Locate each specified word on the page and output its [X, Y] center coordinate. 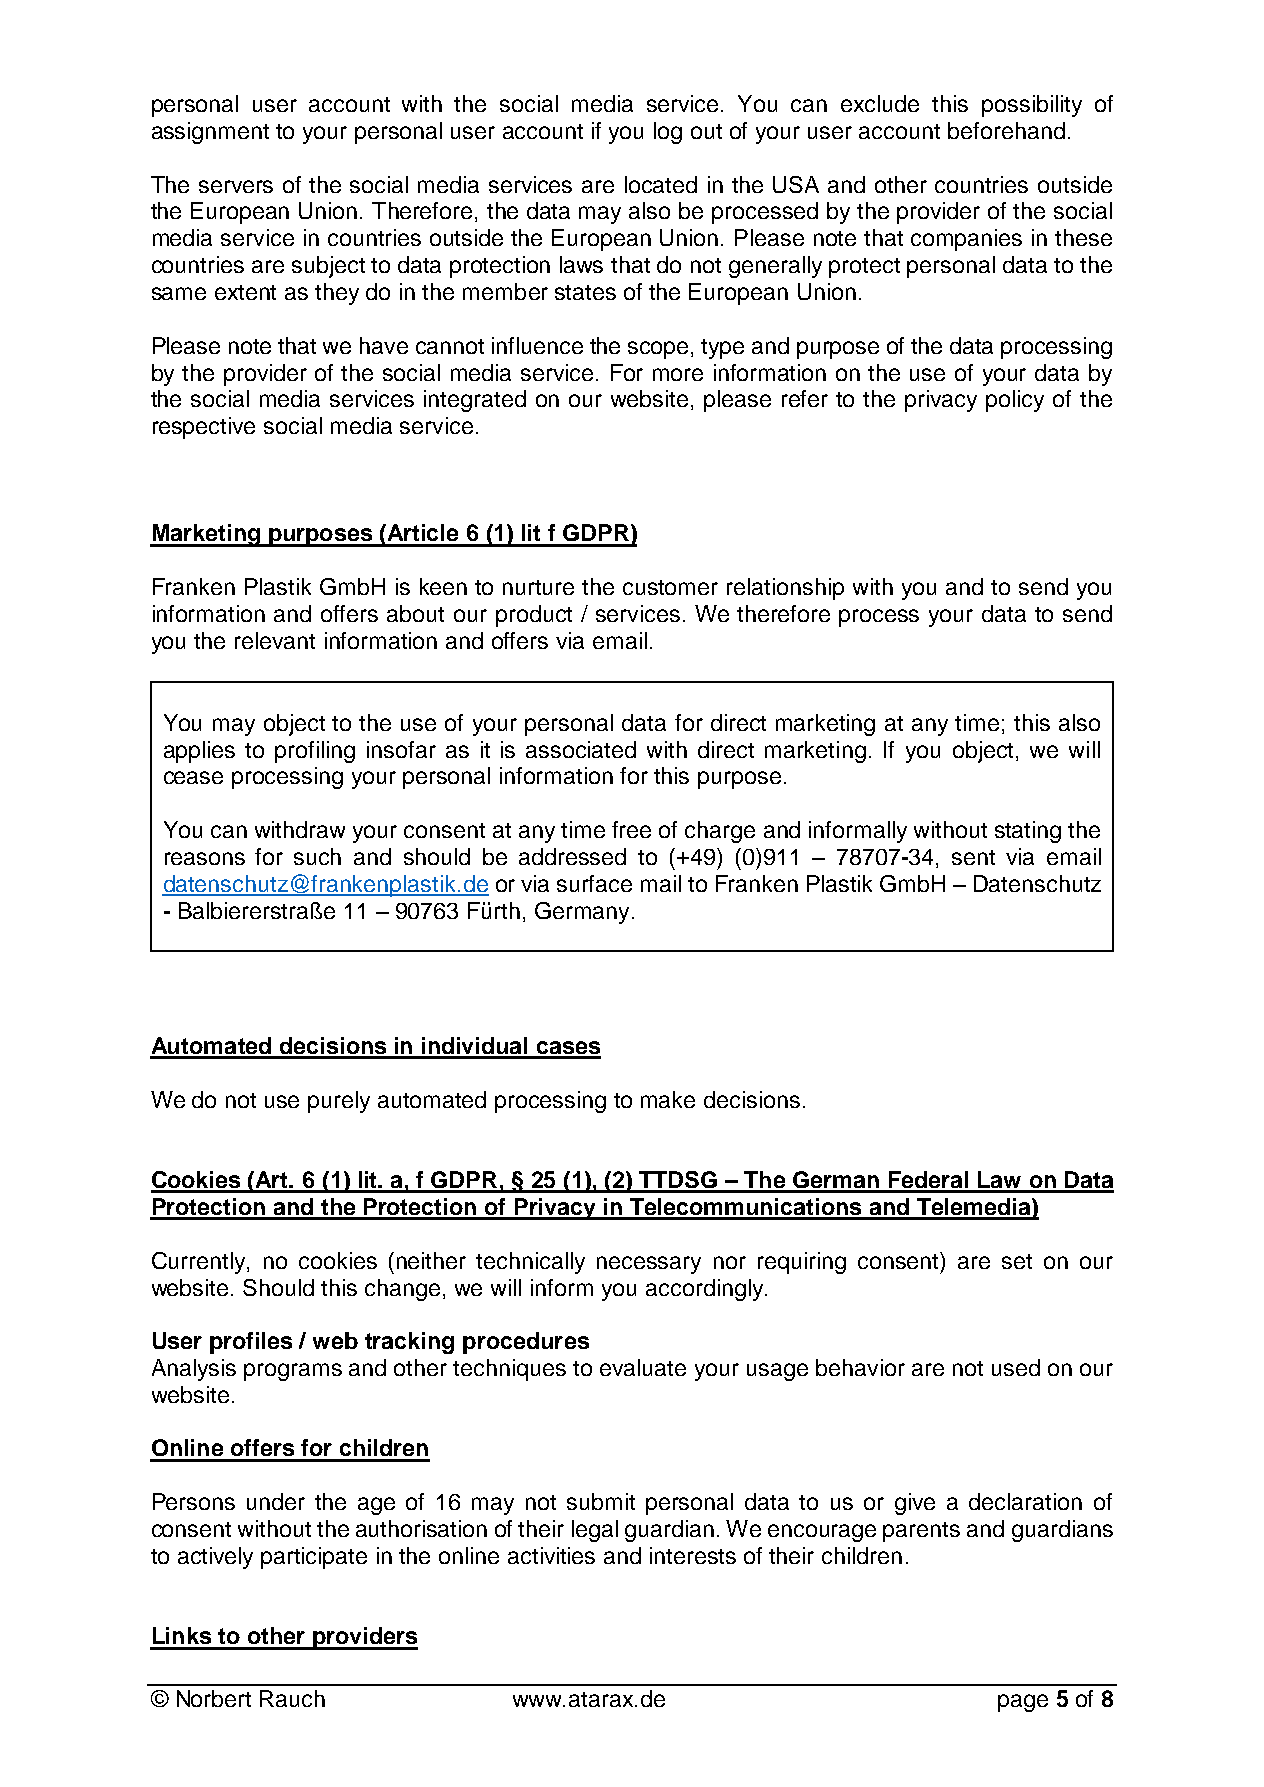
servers [236, 186]
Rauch [292, 1698]
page [1023, 1703]
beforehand [1006, 130]
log [668, 133]
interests [693, 1555]
